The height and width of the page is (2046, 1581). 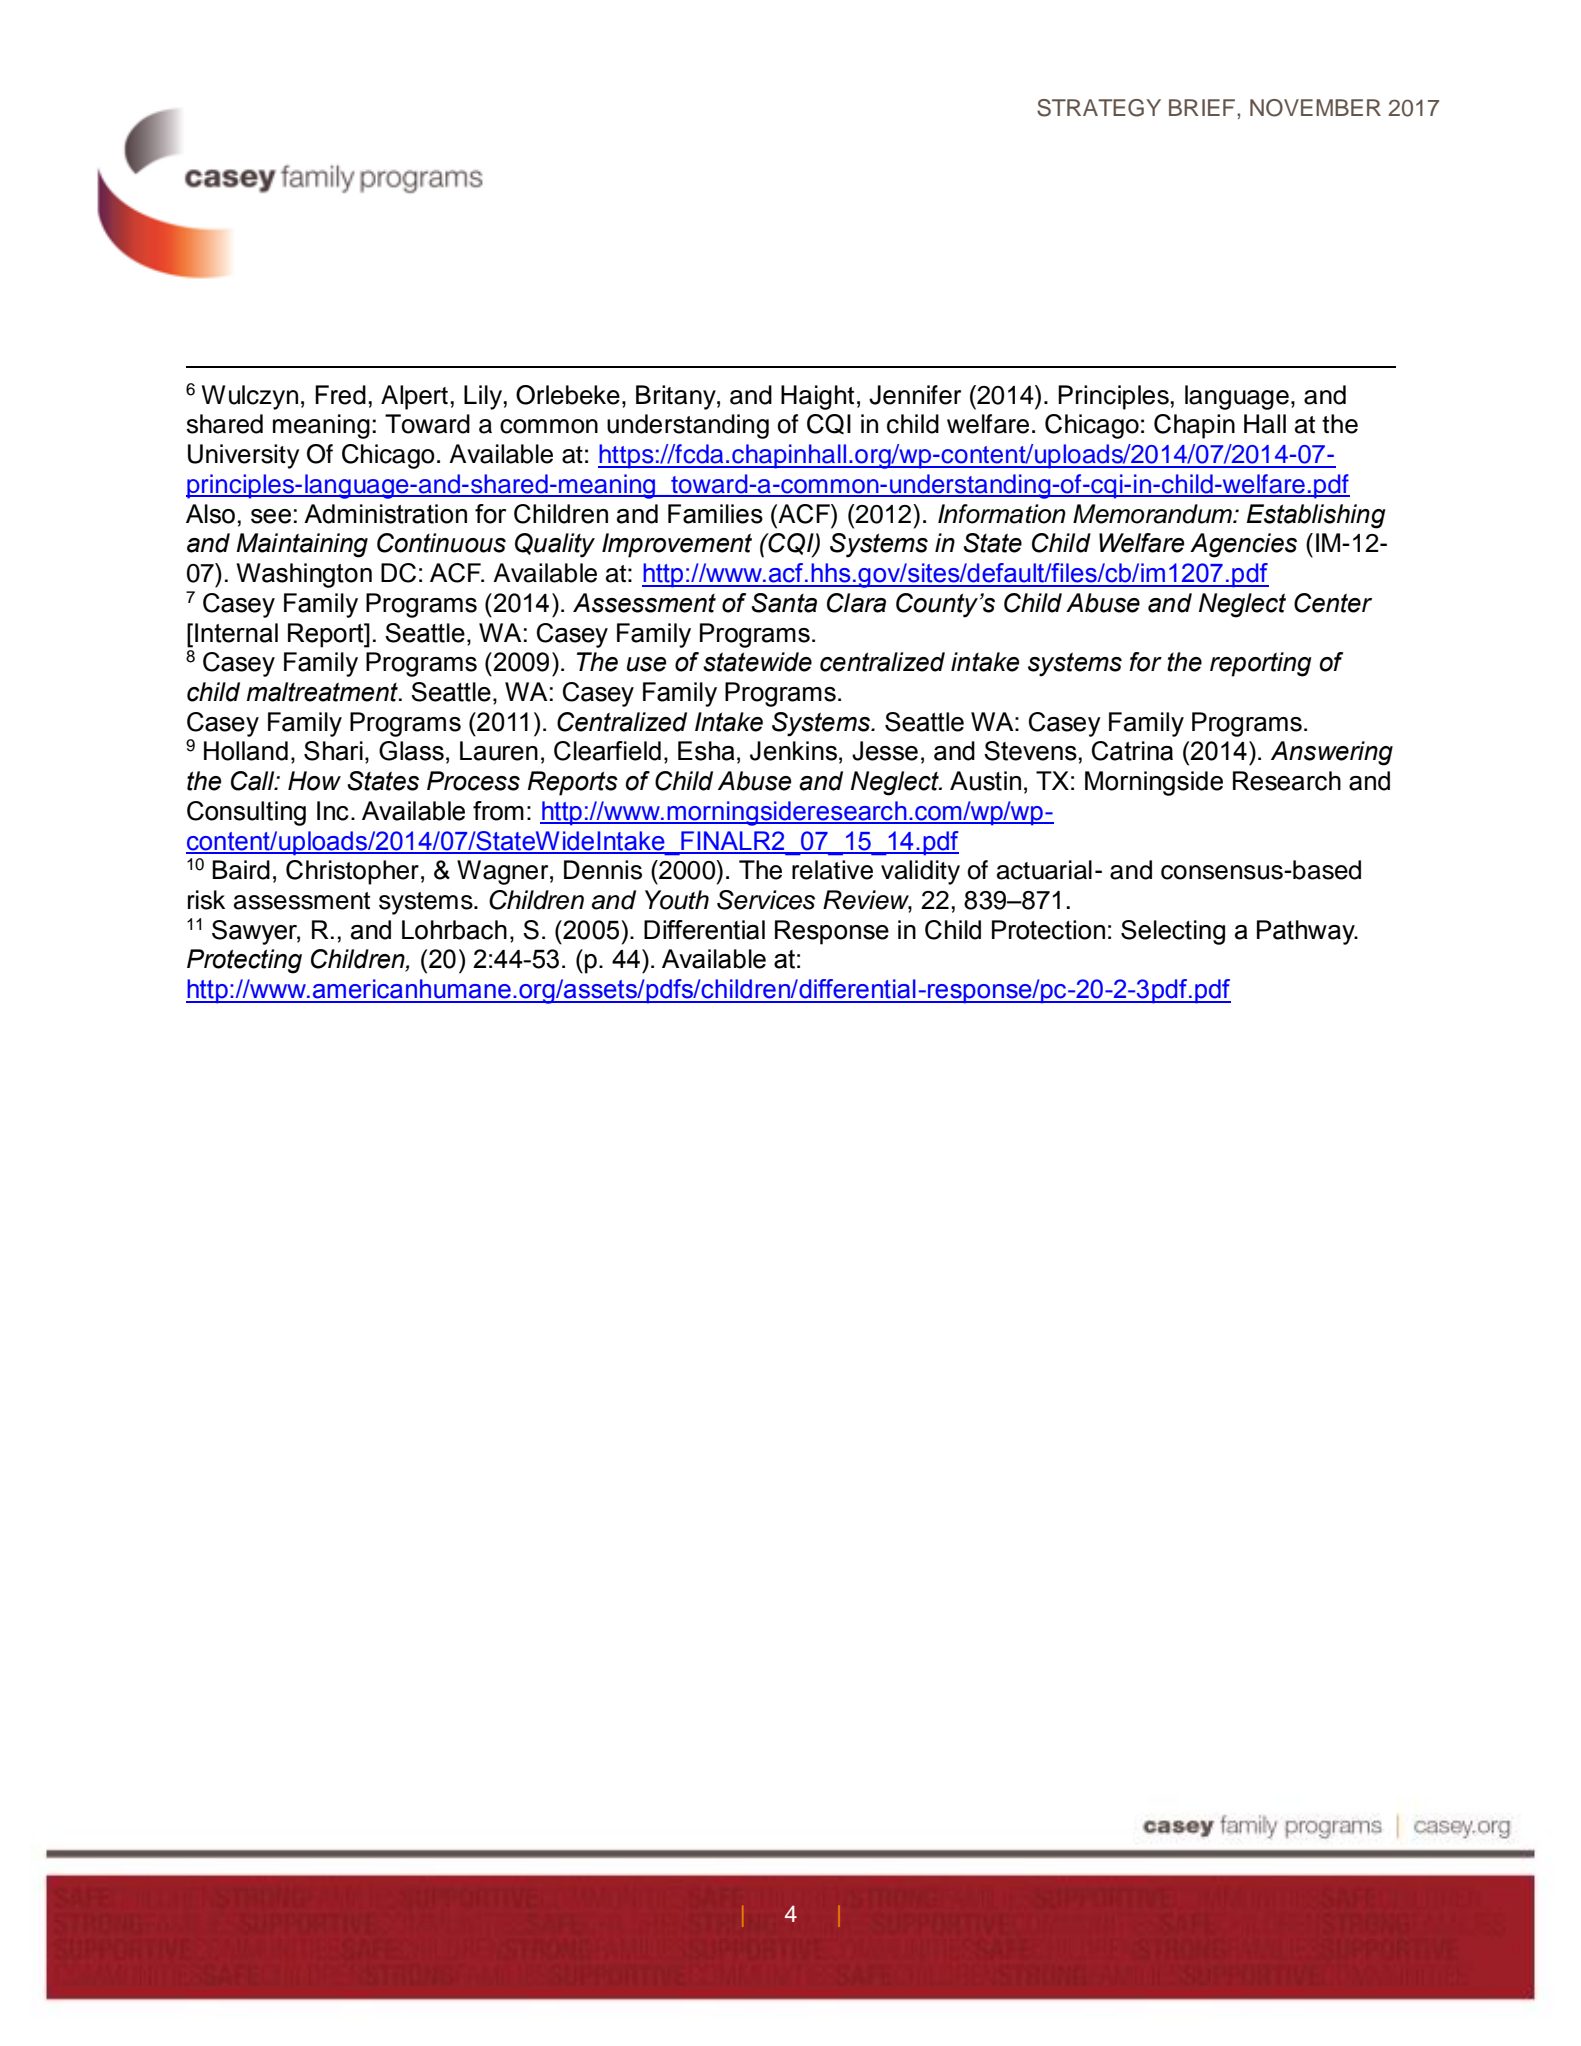 What do you see at coordinates (1132, 751) in the page?
I see `Catrina` at bounding box center [1132, 751].
